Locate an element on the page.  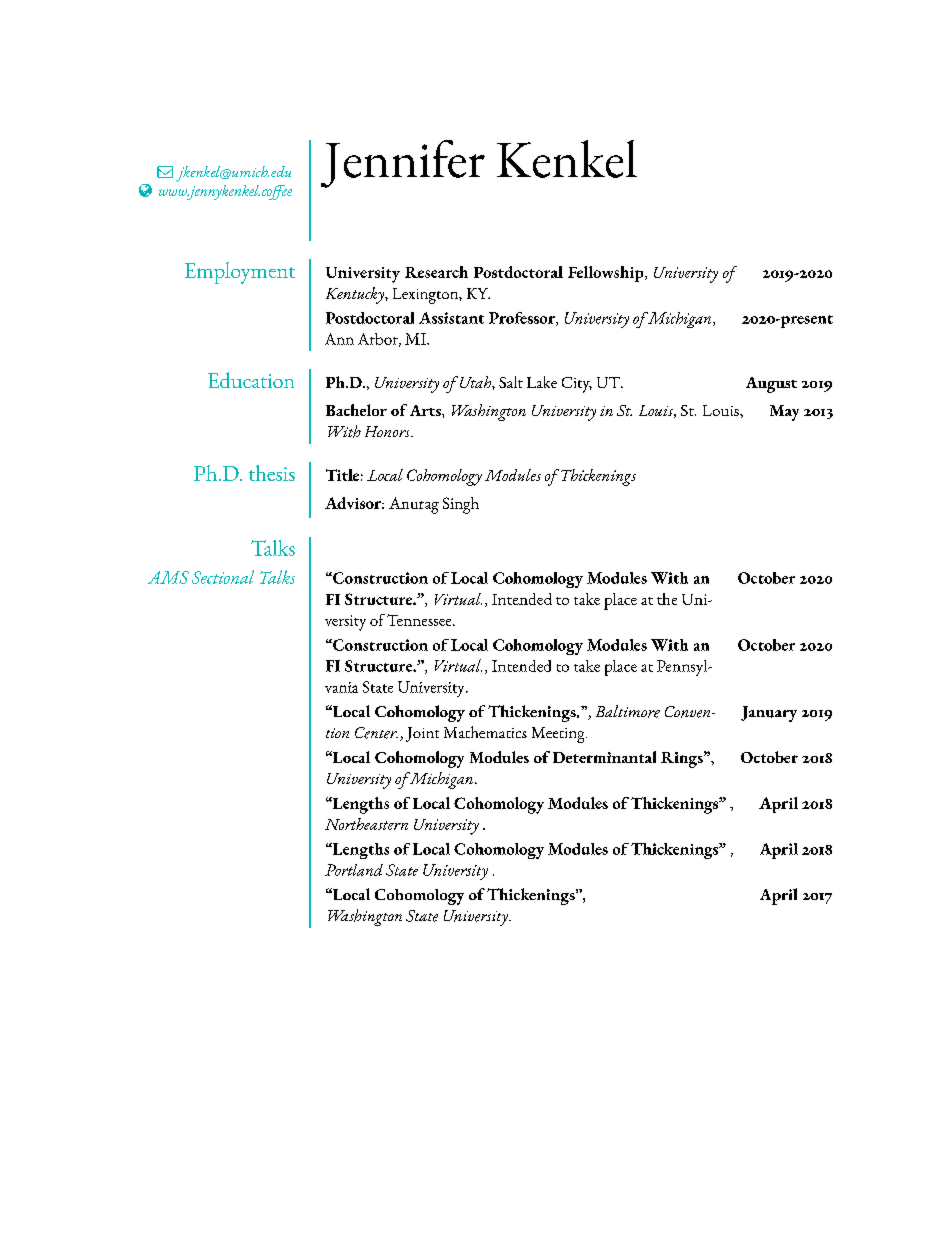
Employment is located at coordinates (240, 273).
